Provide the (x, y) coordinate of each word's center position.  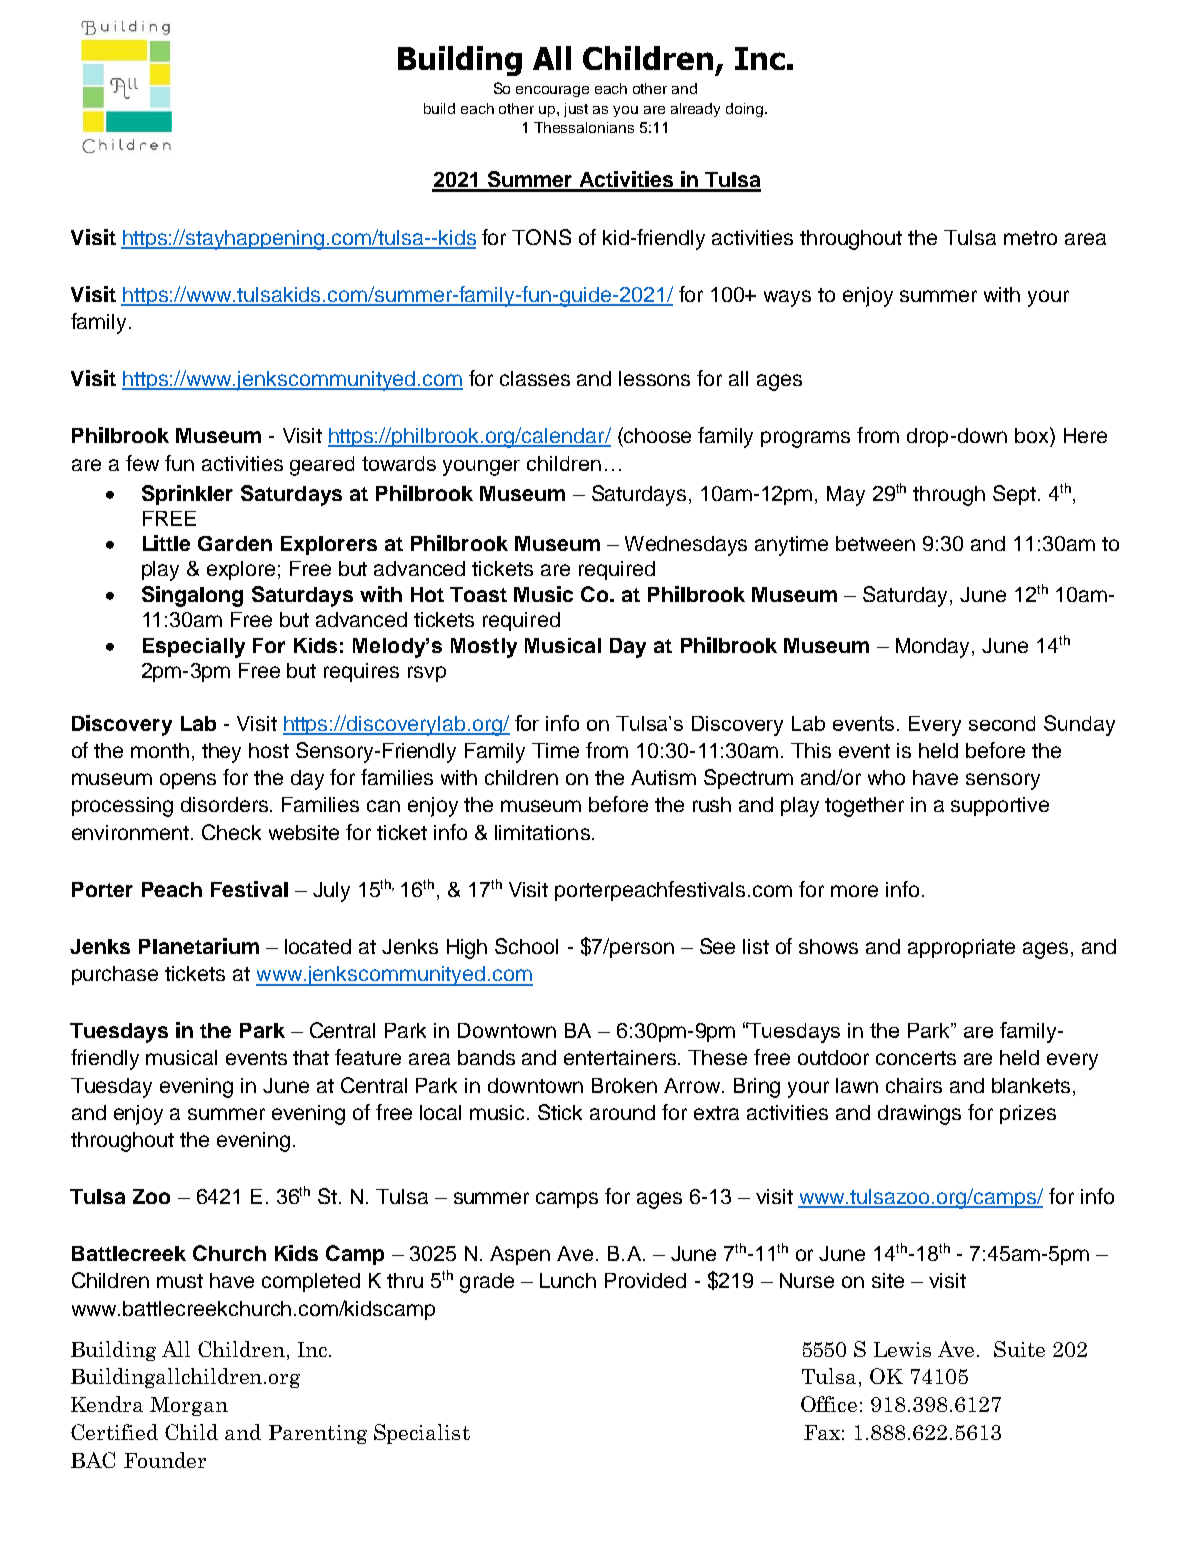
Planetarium (199, 946)
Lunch (568, 1280)
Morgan (189, 1406)
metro (1030, 238)
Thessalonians (584, 127)
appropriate (961, 948)
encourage (552, 91)
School (526, 946)
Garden (235, 543)
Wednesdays (686, 546)
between (875, 543)
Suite (1019, 1349)
